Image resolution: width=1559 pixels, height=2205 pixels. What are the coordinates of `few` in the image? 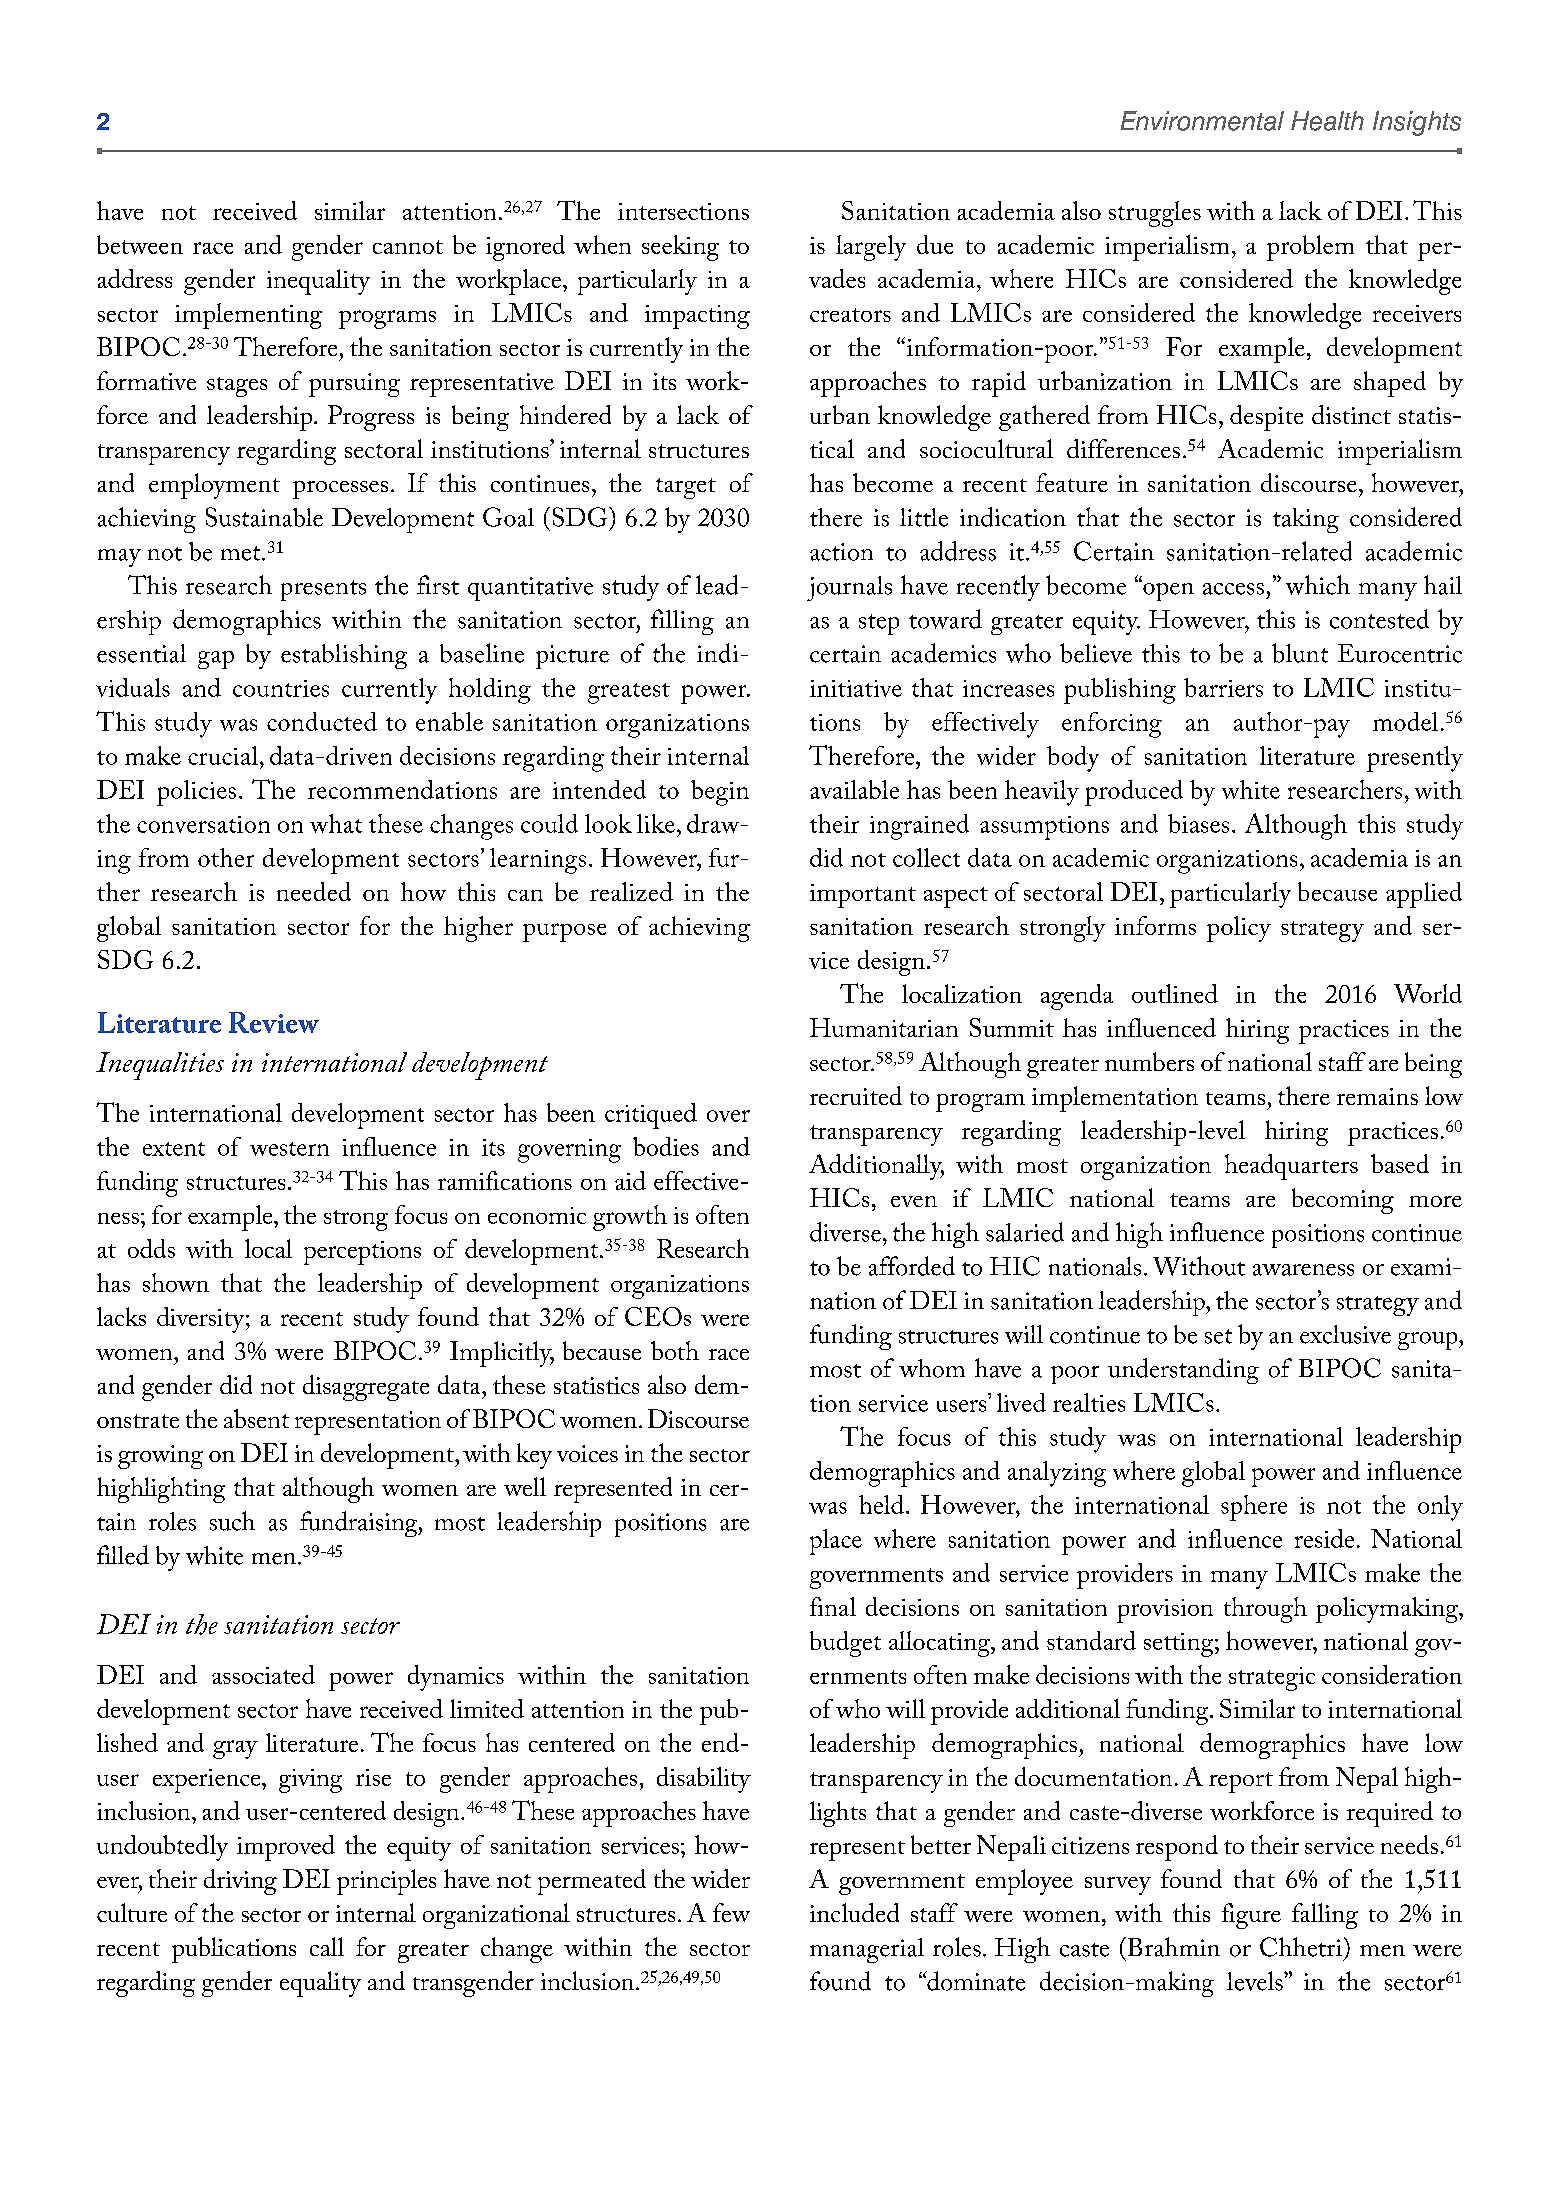 It's located at (731, 1912).
